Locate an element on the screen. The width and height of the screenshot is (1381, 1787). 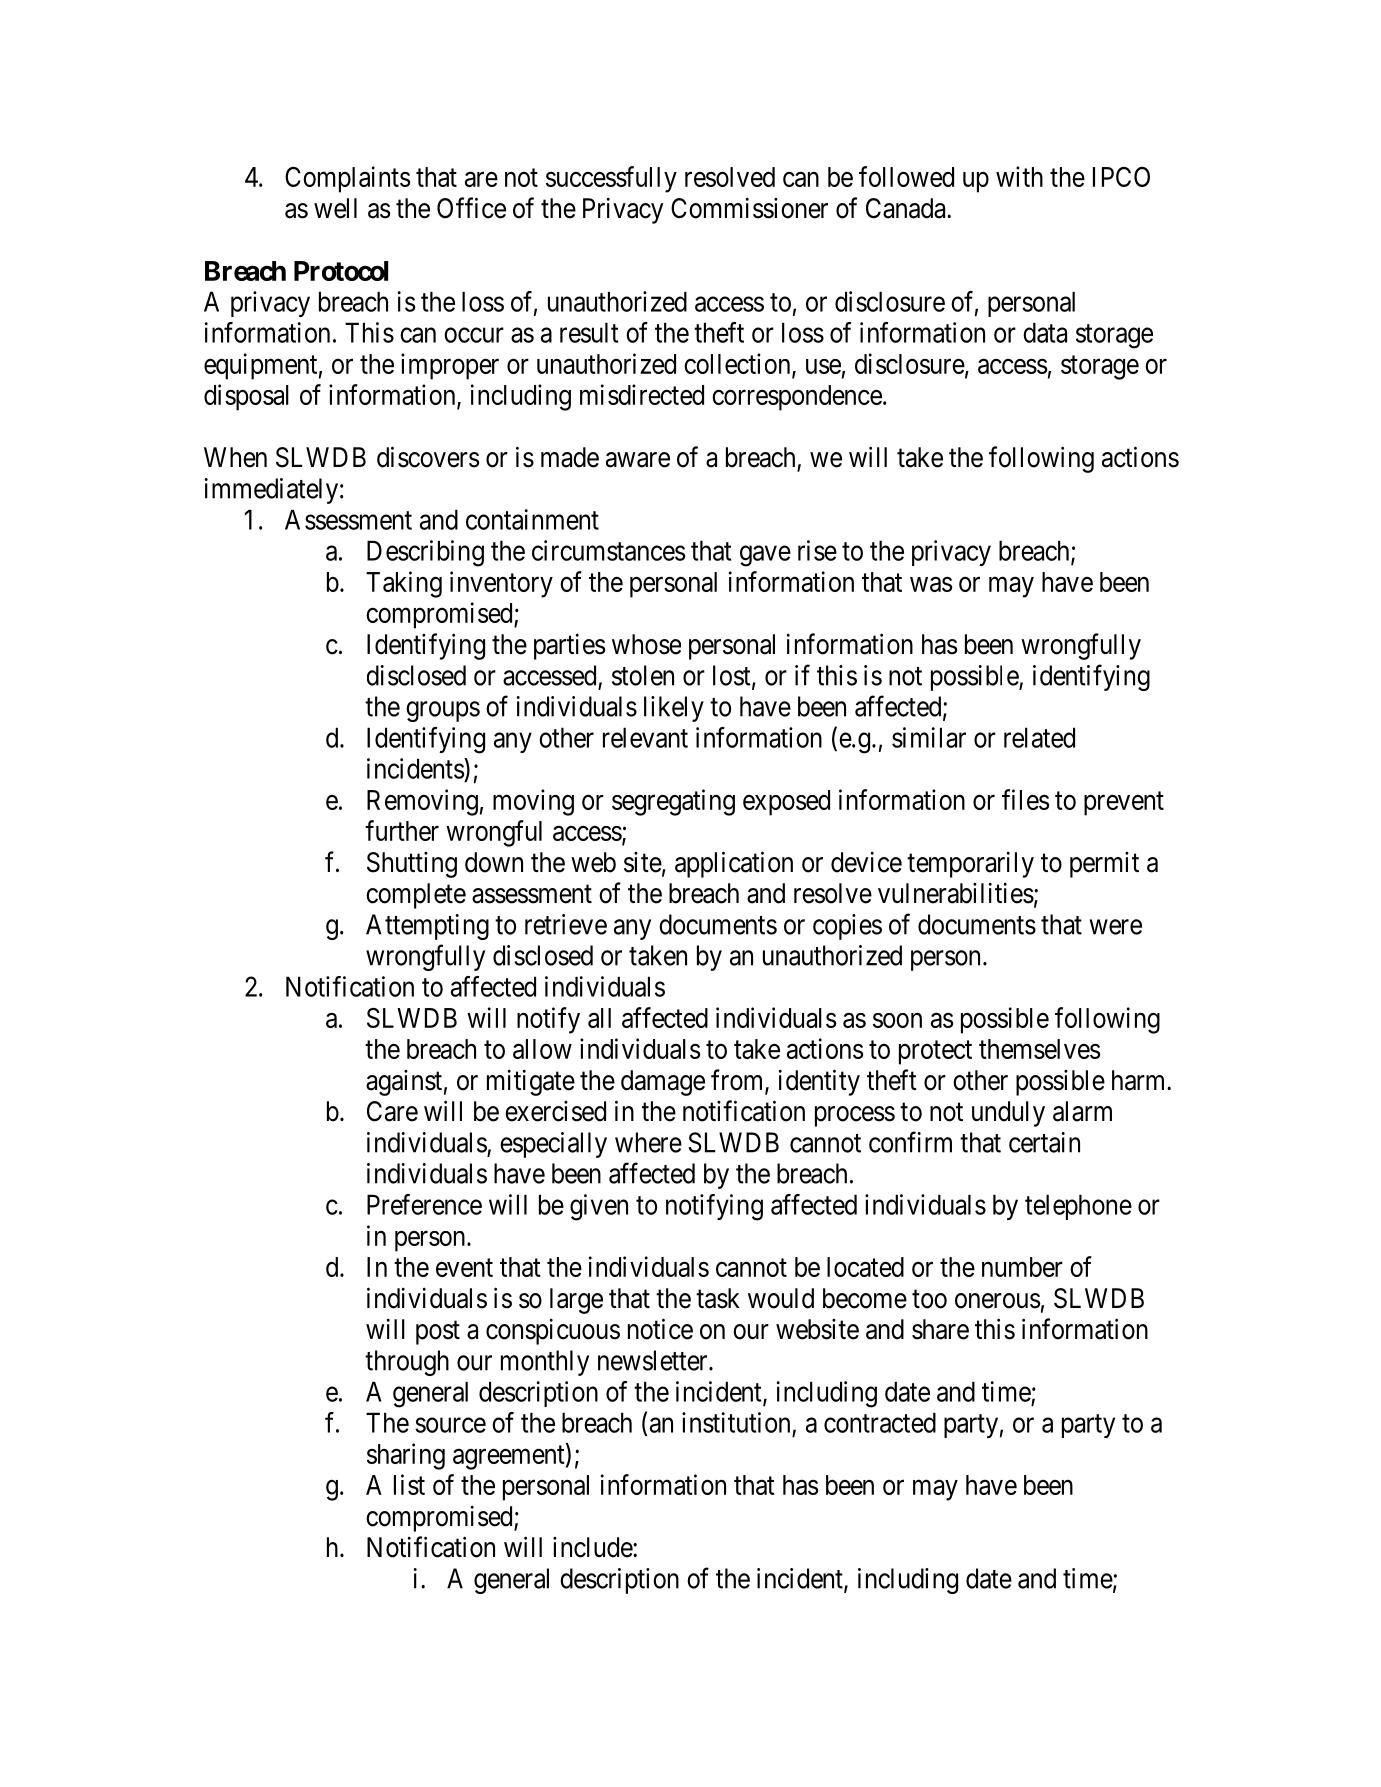
circumstances is located at coordinates (609, 550).
